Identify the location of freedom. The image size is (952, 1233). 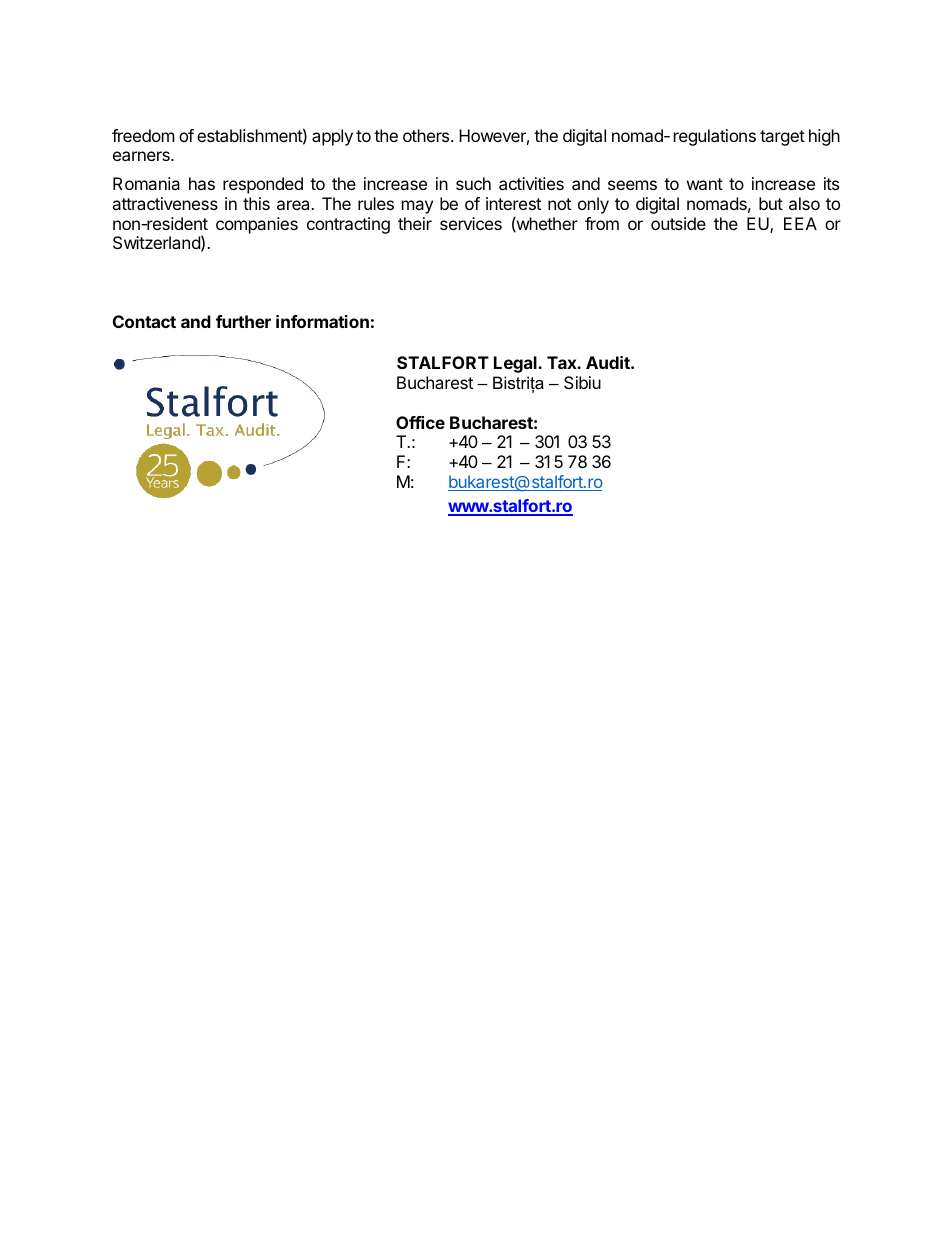
(143, 135).
